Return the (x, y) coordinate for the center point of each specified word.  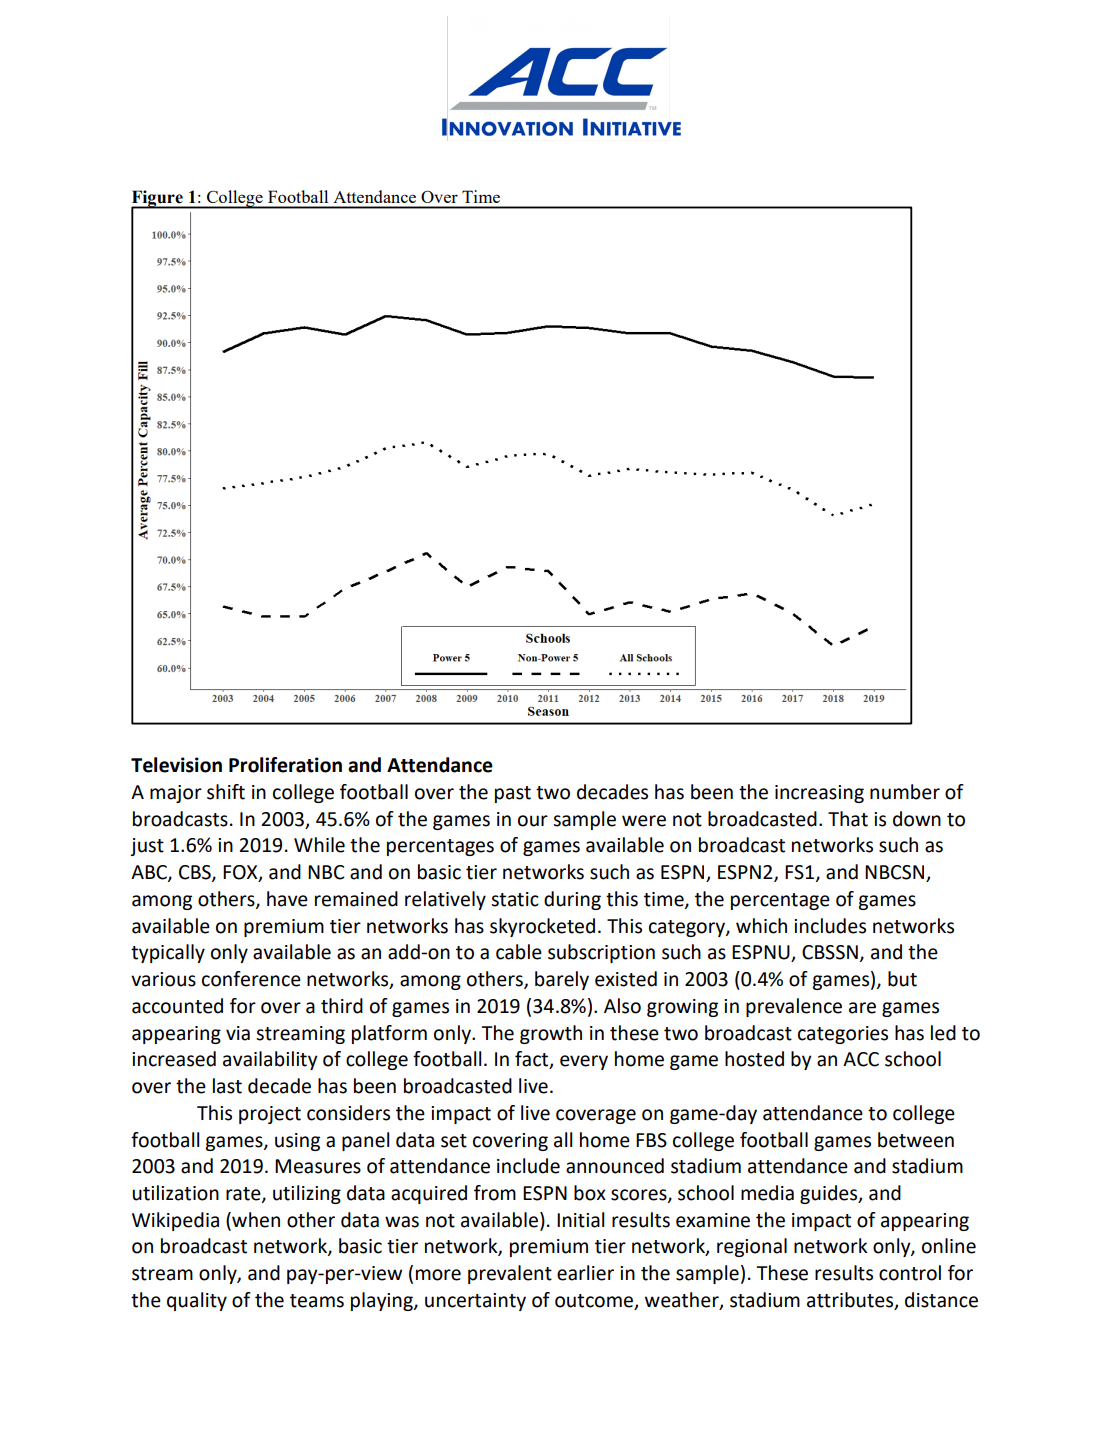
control (910, 1273)
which (761, 926)
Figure (158, 199)
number (905, 792)
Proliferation (285, 765)
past (513, 794)
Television (176, 765)
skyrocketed (542, 927)
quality (197, 1301)
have (287, 899)
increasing (819, 794)
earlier (585, 1273)
